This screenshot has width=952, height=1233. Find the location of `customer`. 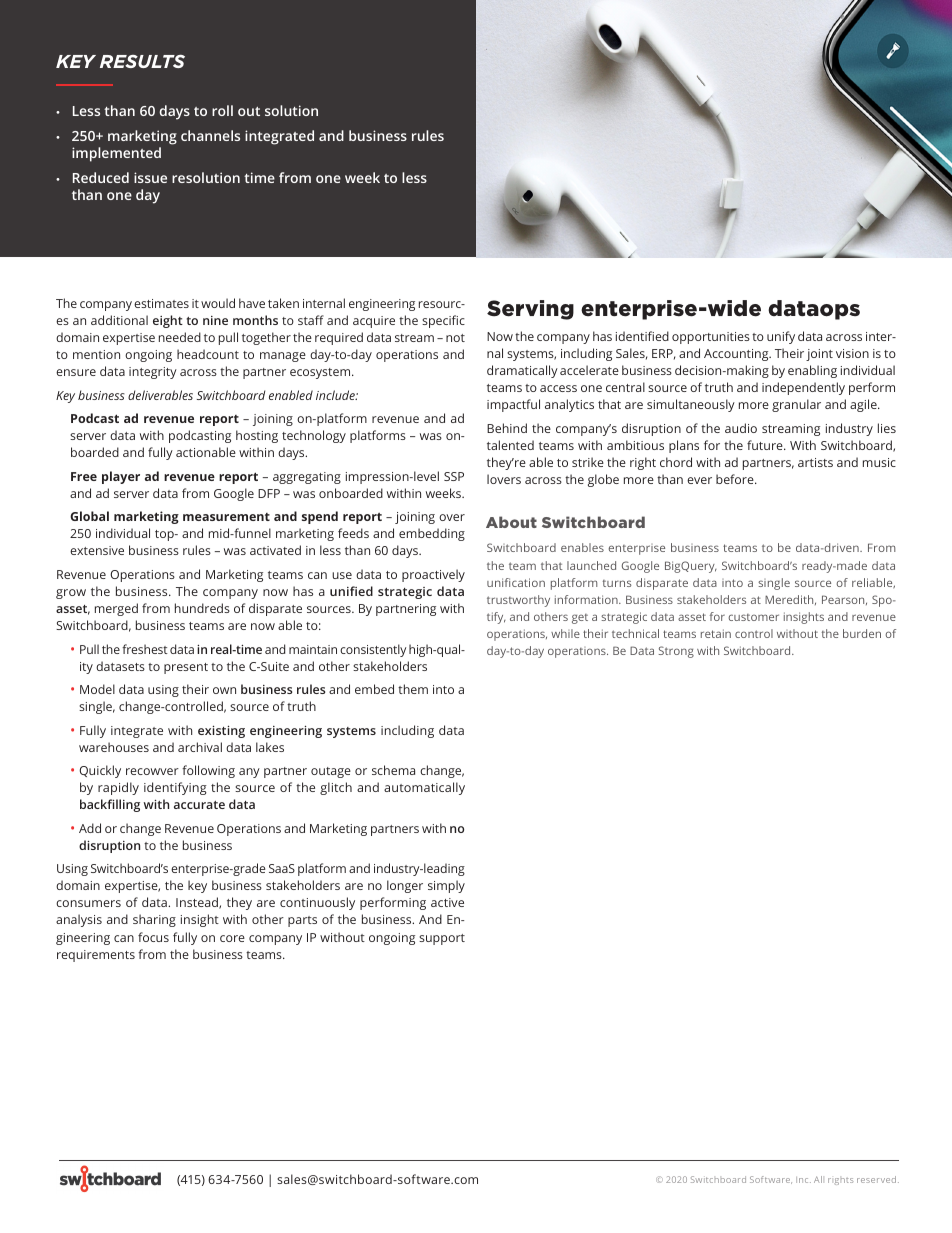

customer is located at coordinates (754, 617).
